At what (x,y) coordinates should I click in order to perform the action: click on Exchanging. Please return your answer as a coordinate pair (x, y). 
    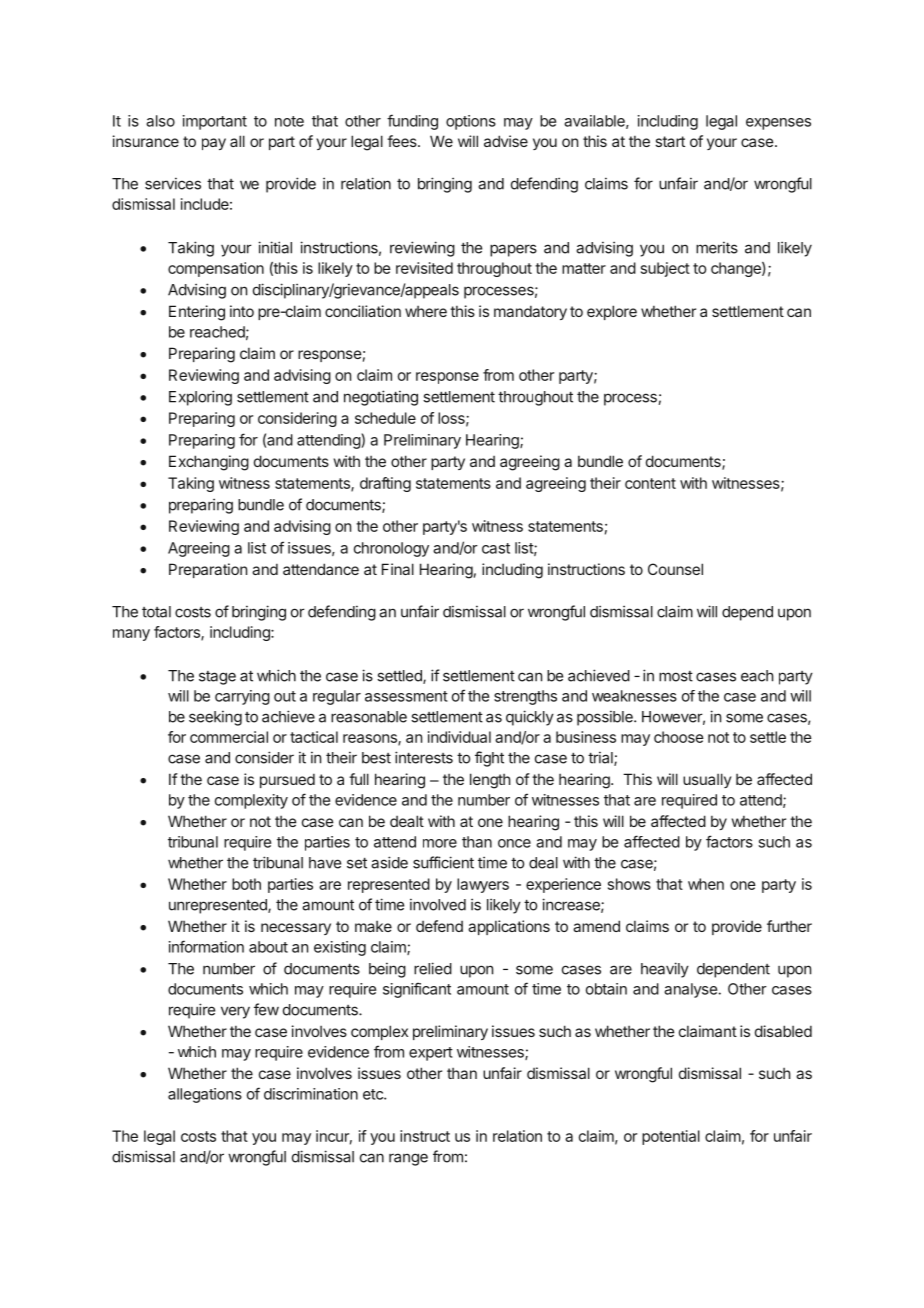
    Looking at the image, I should click on (209, 463).
